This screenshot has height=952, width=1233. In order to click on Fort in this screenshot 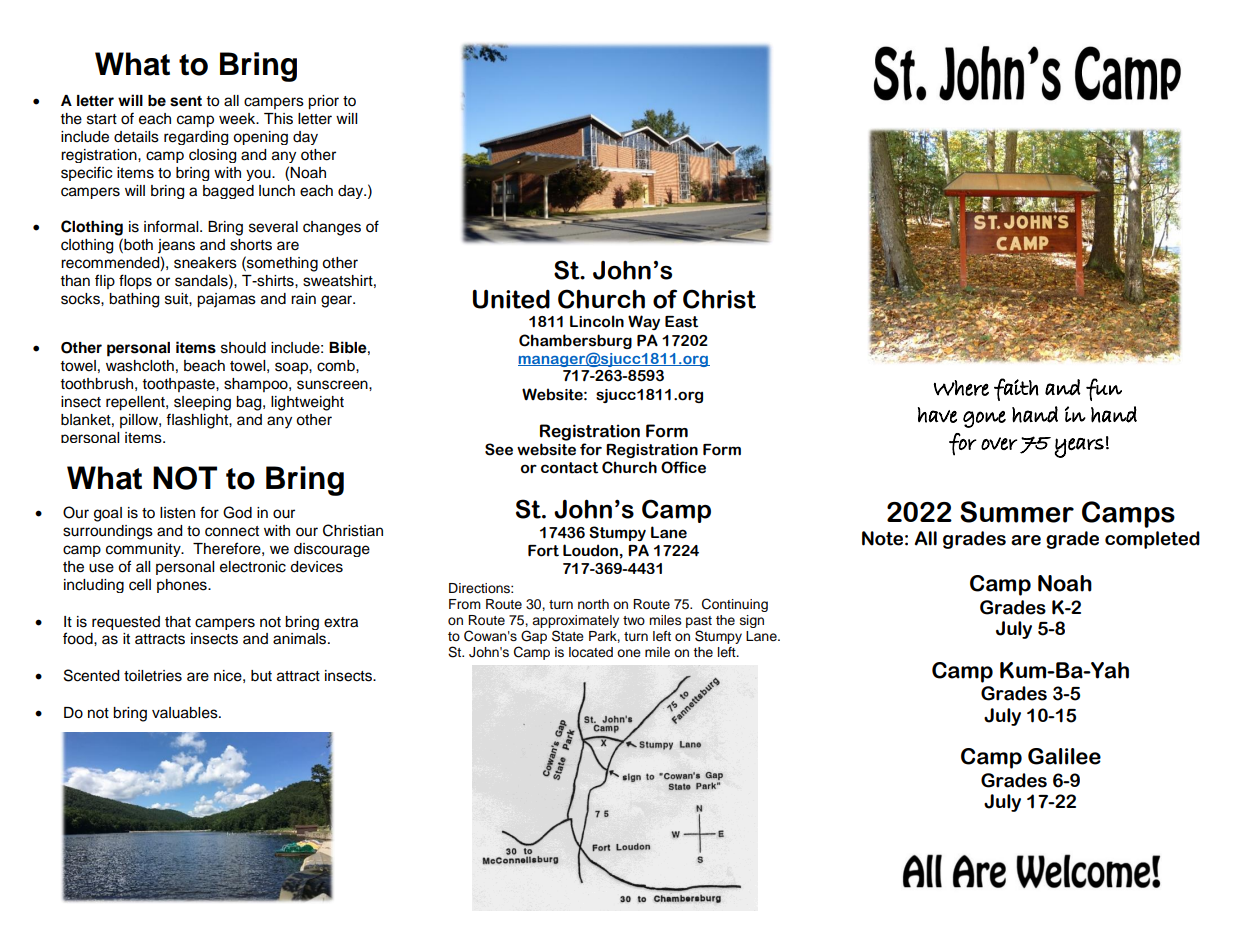, I will do `click(543, 551)`.
